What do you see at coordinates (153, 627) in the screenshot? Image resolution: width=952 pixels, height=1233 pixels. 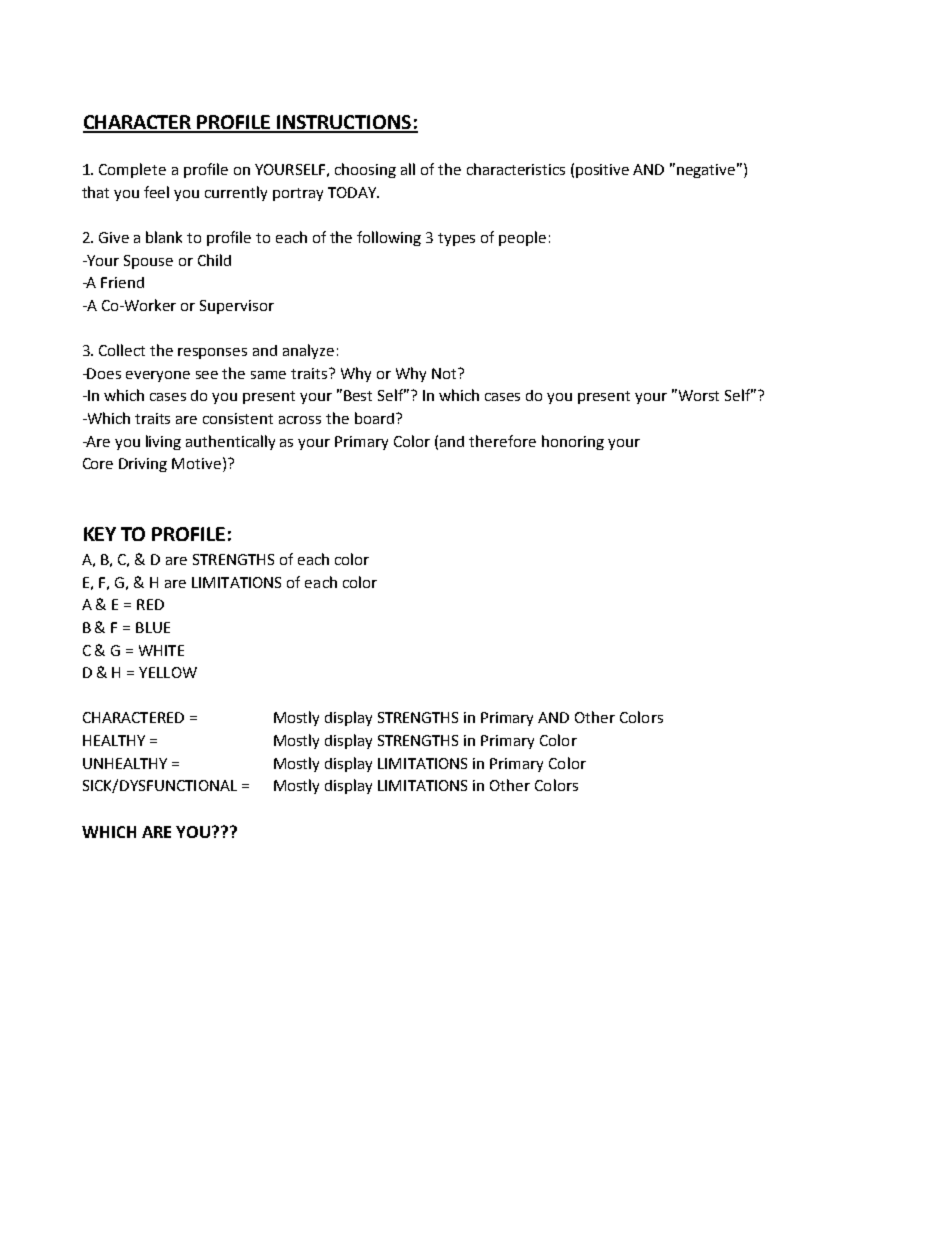 I see `BLUE` at bounding box center [153, 627].
